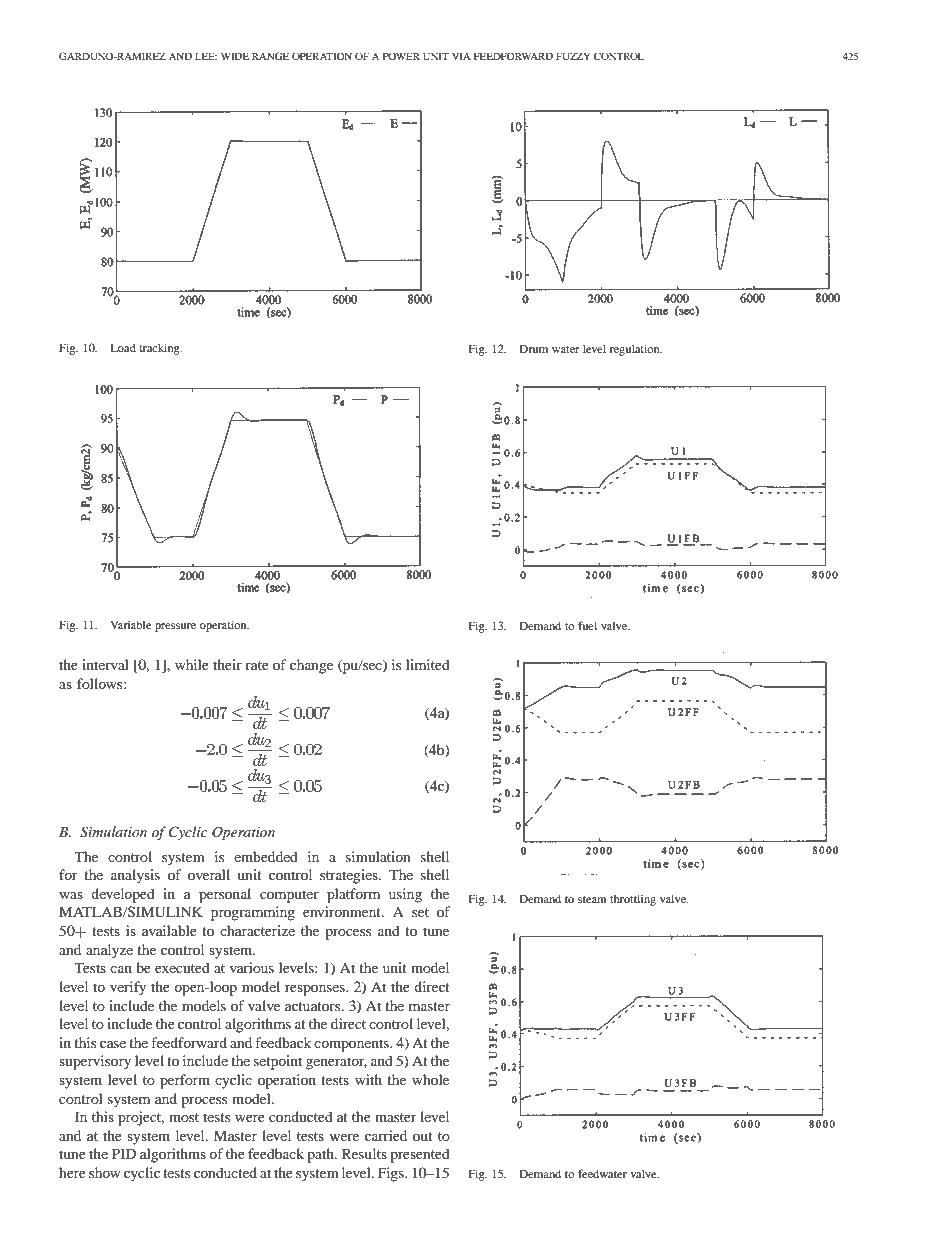 The image size is (952, 1233). I want to click on POWER, so click(401, 56).
